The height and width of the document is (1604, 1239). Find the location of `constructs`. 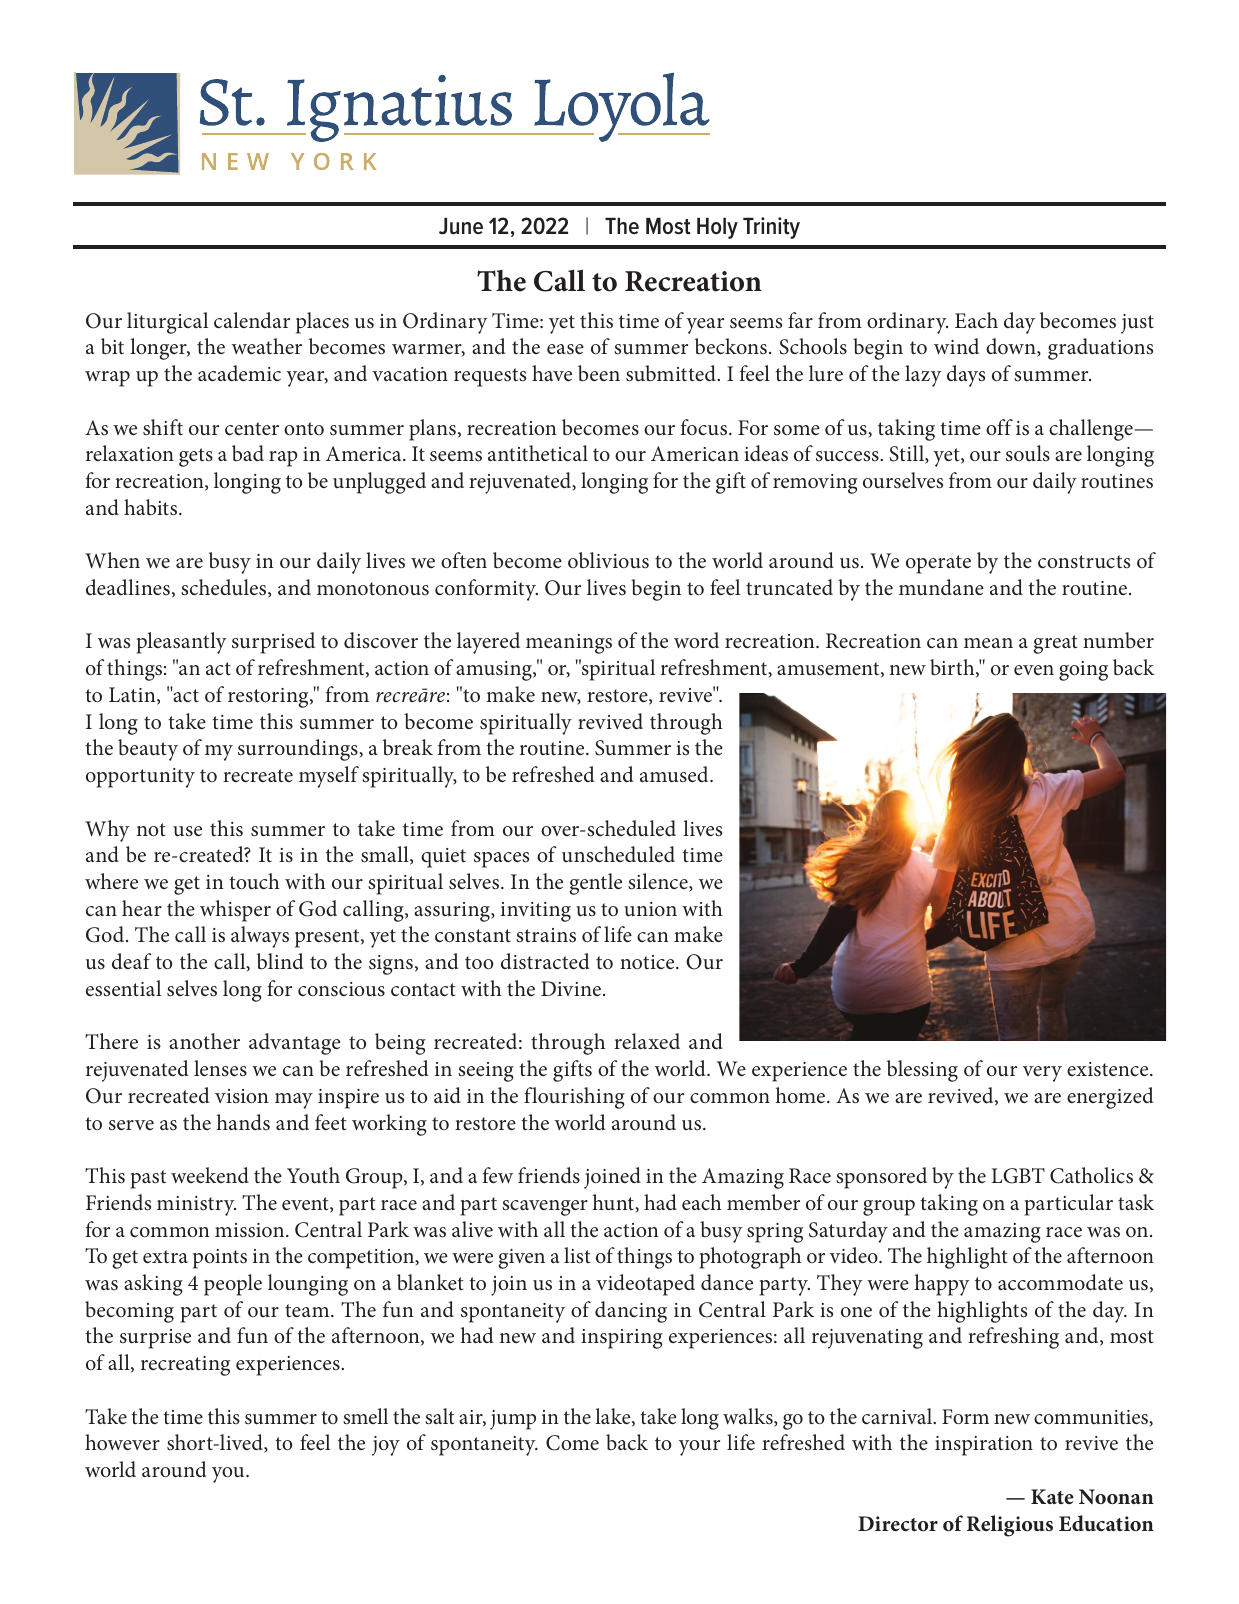

constructs is located at coordinates (1084, 562).
